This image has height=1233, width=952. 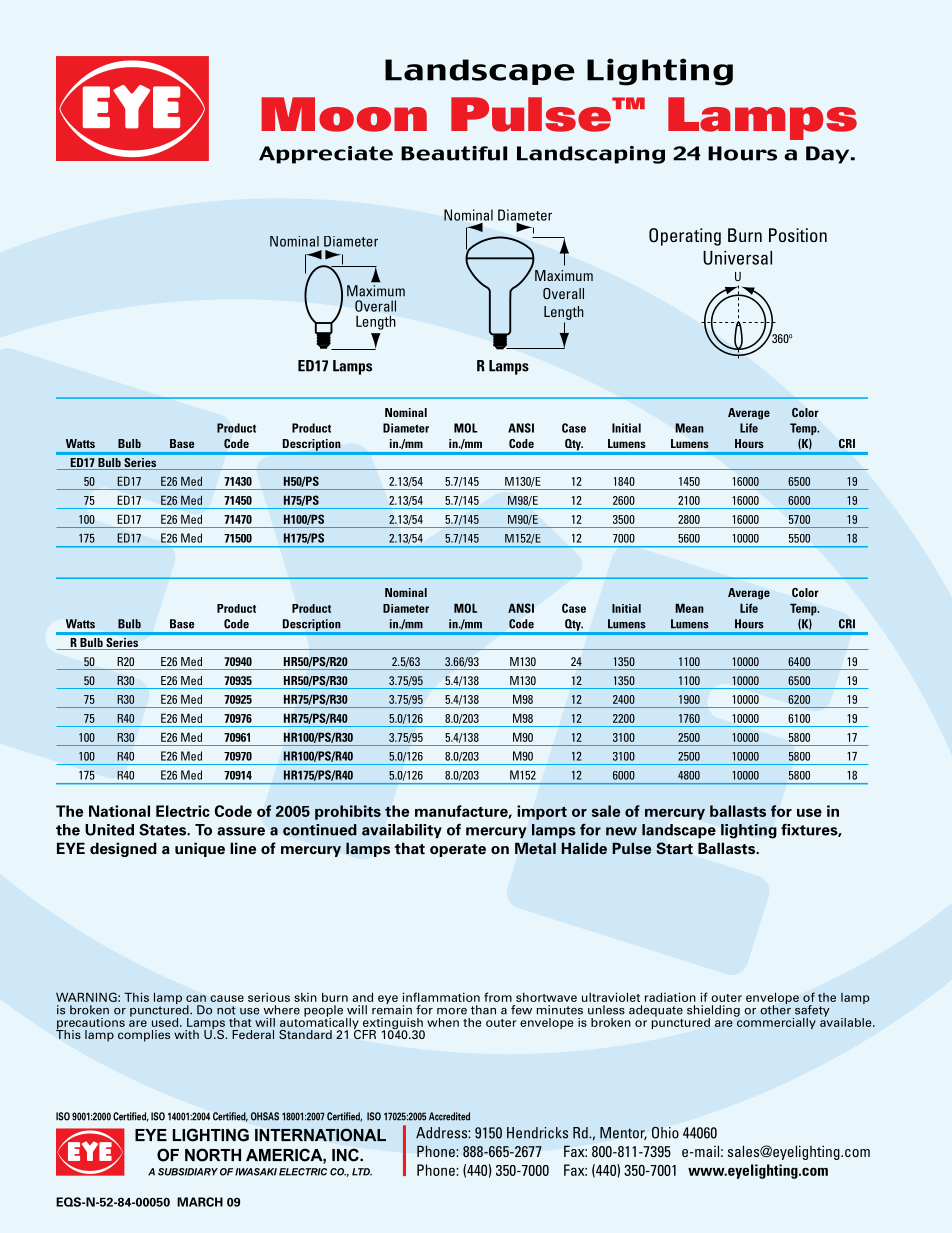 What do you see at coordinates (798, 235) in the image?
I see `Position` at bounding box center [798, 235].
